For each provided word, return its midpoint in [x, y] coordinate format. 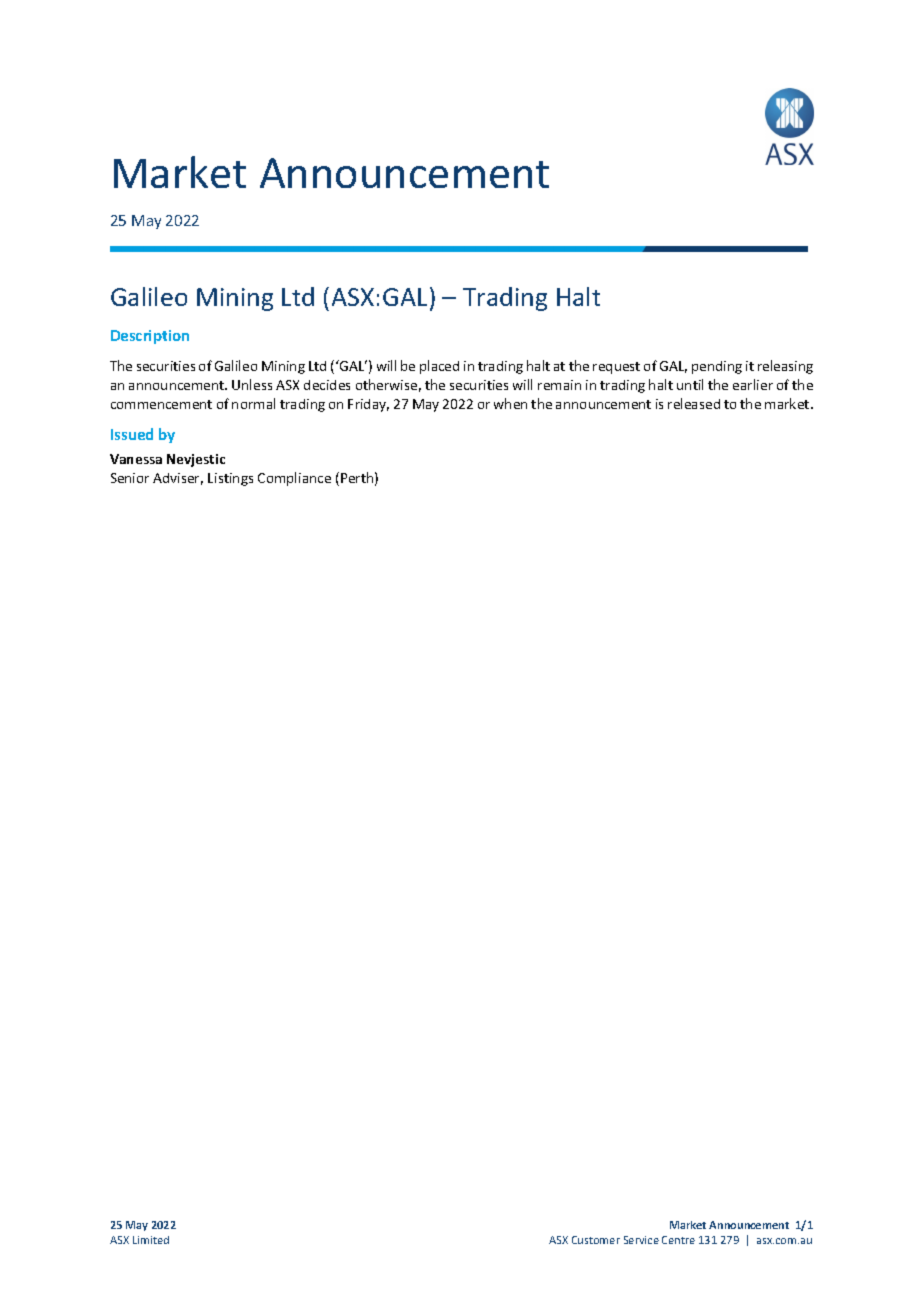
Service [641, 1240]
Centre [678, 1240]
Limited [151, 1240]
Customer [596, 1240]
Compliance [294, 479]
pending [717, 367]
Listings [230, 479]
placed [439, 367]
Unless [252, 384]
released [694, 403]
